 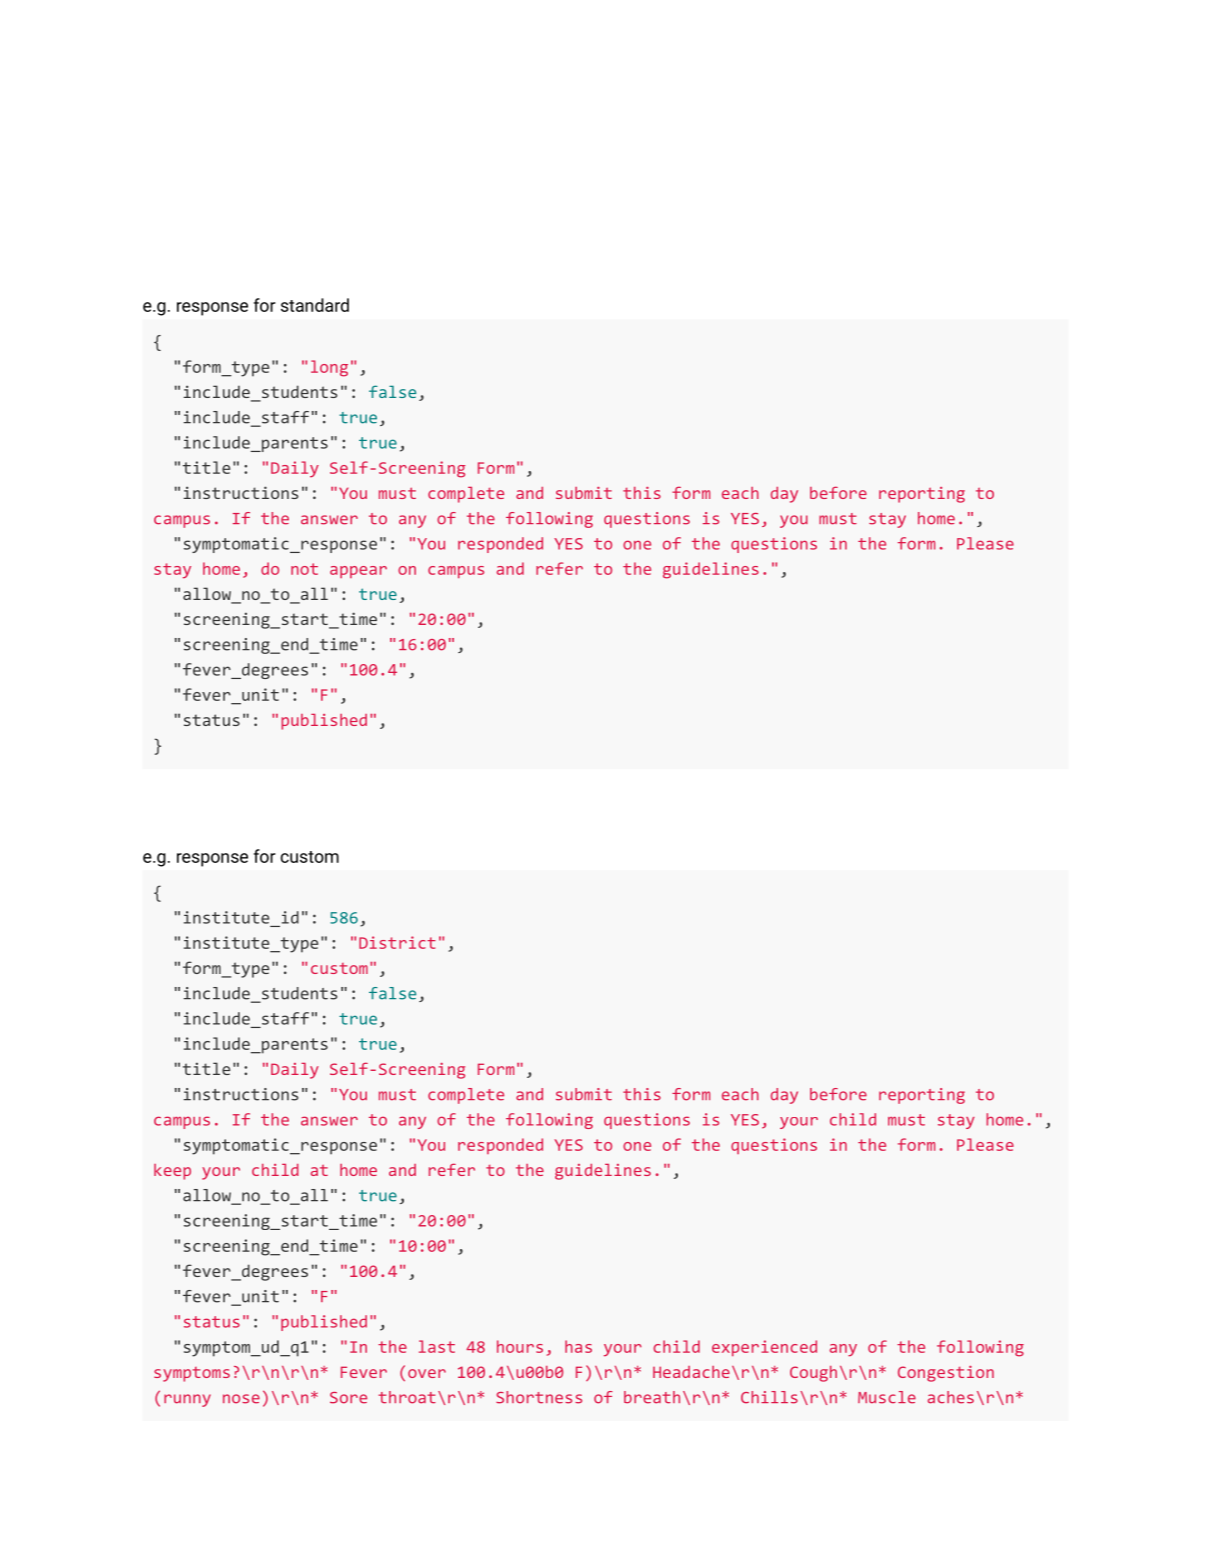 What do you see at coordinates (315, 305) in the page?
I see `standard` at bounding box center [315, 305].
